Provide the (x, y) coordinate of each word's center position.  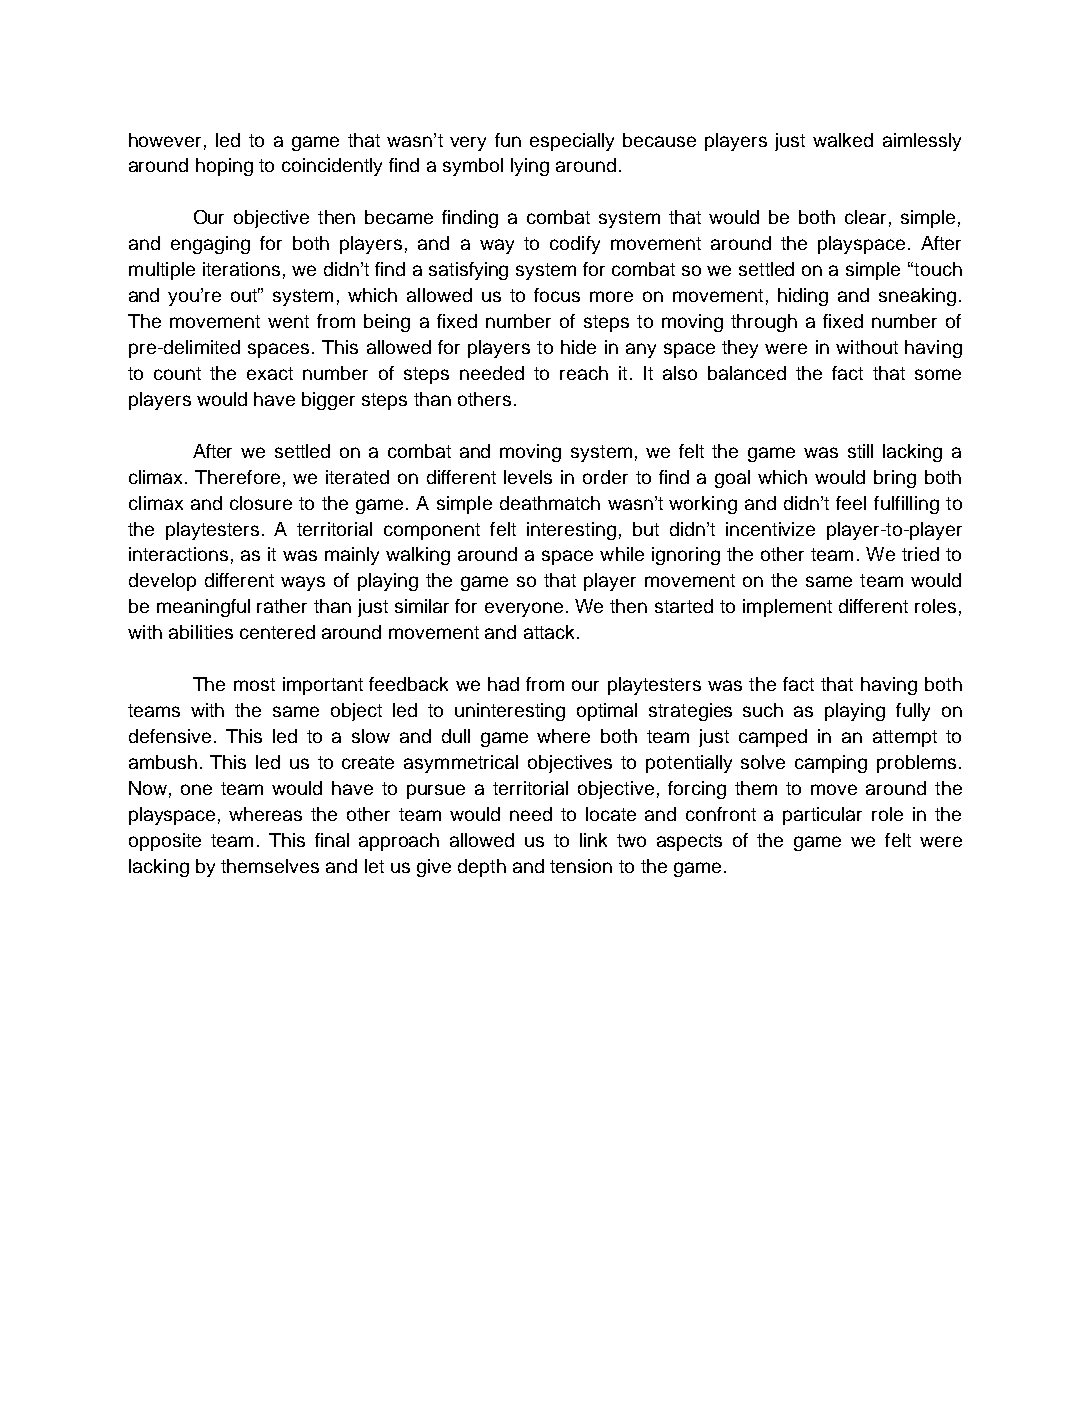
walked (843, 140)
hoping (224, 167)
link (593, 840)
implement (787, 608)
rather (282, 606)
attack (551, 632)
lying (530, 167)
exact (270, 373)
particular (822, 816)
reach (584, 373)
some (938, 374)
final (332, 840)
